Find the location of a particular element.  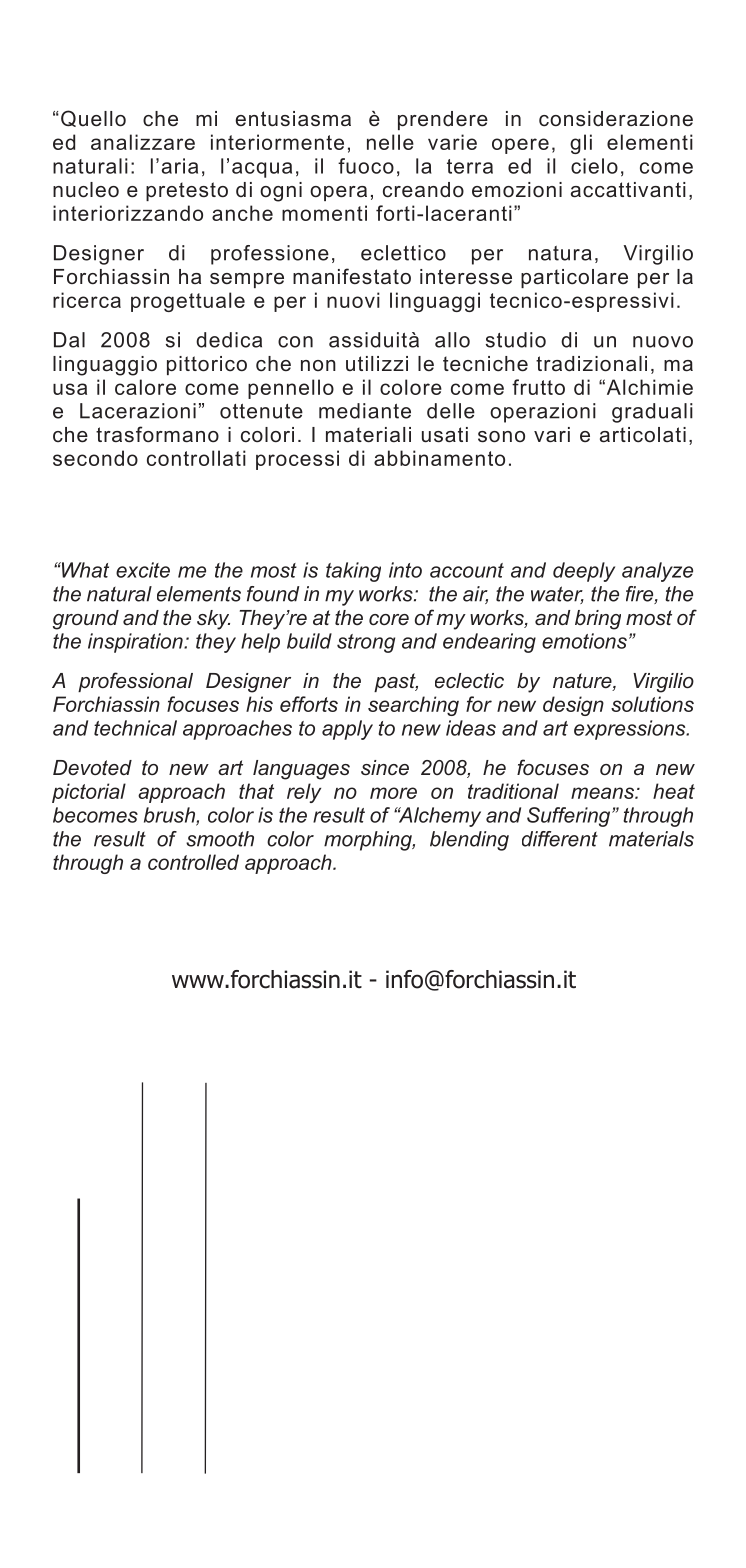

nelle is located at coordinates (390, 142).
